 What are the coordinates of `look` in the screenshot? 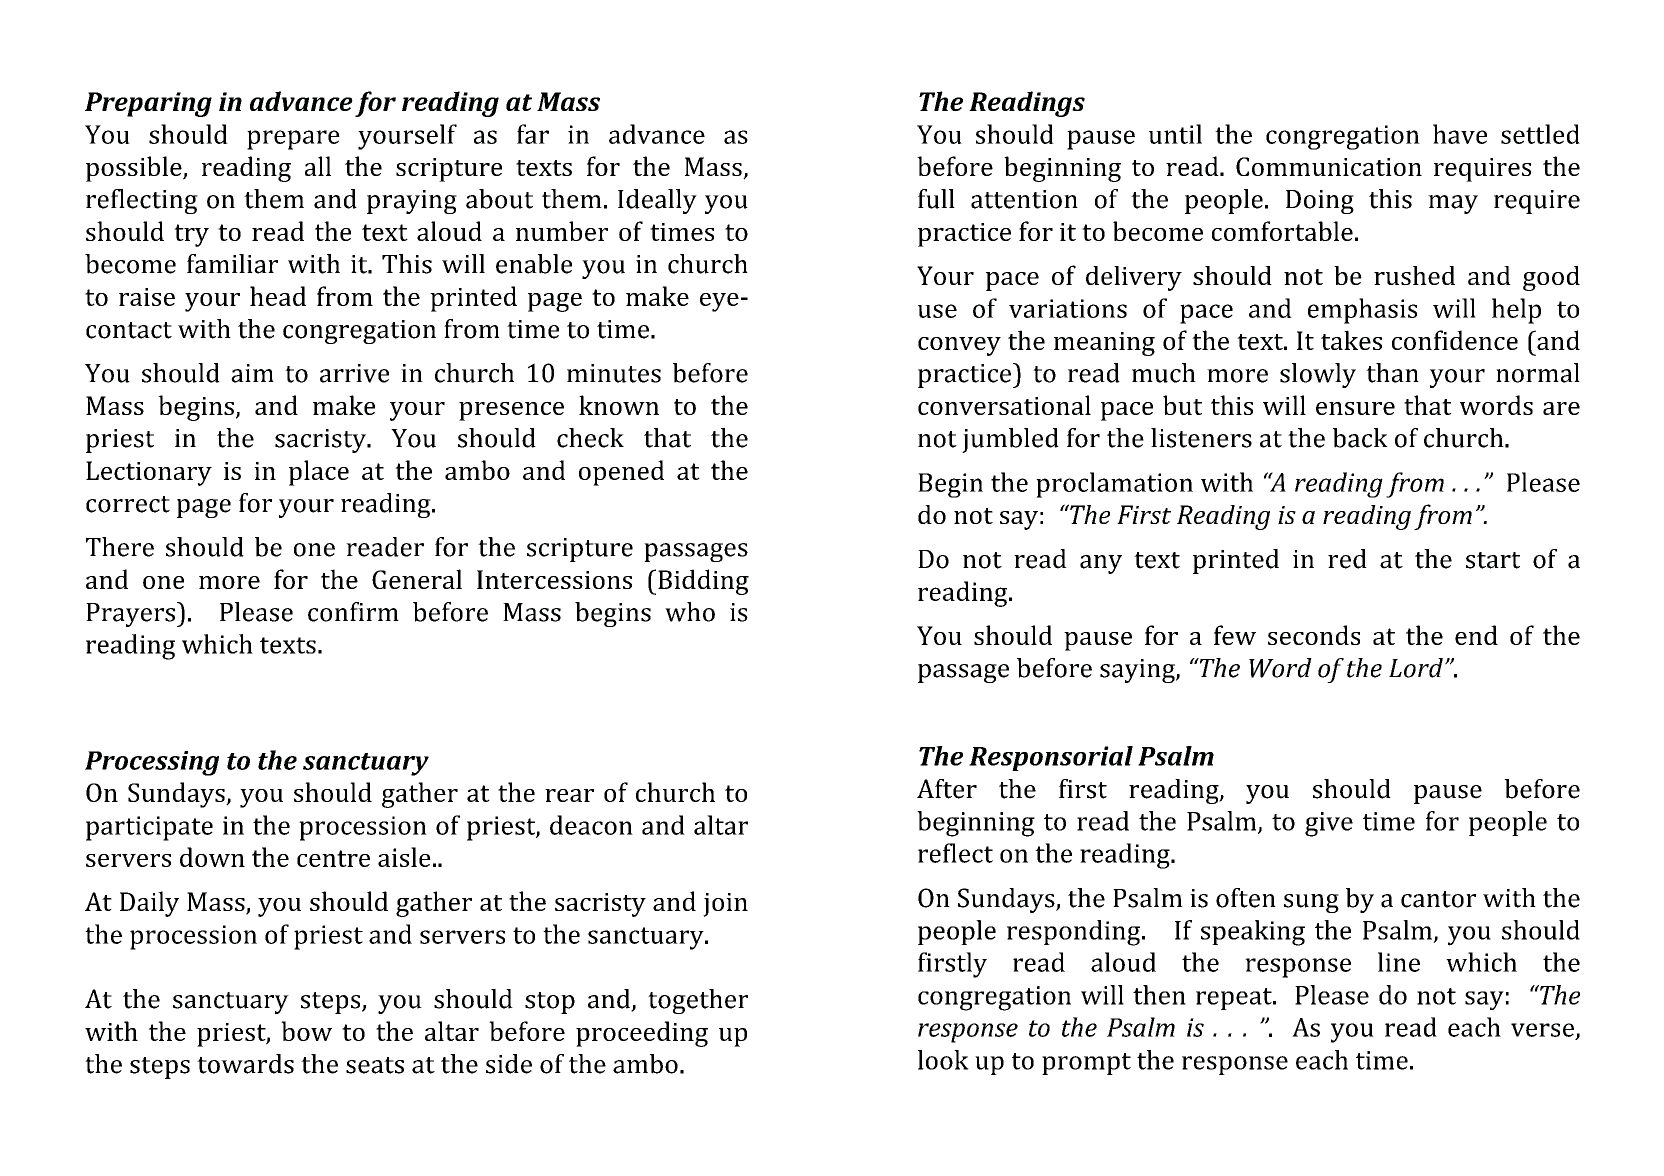 It's located at (943, 1060).
